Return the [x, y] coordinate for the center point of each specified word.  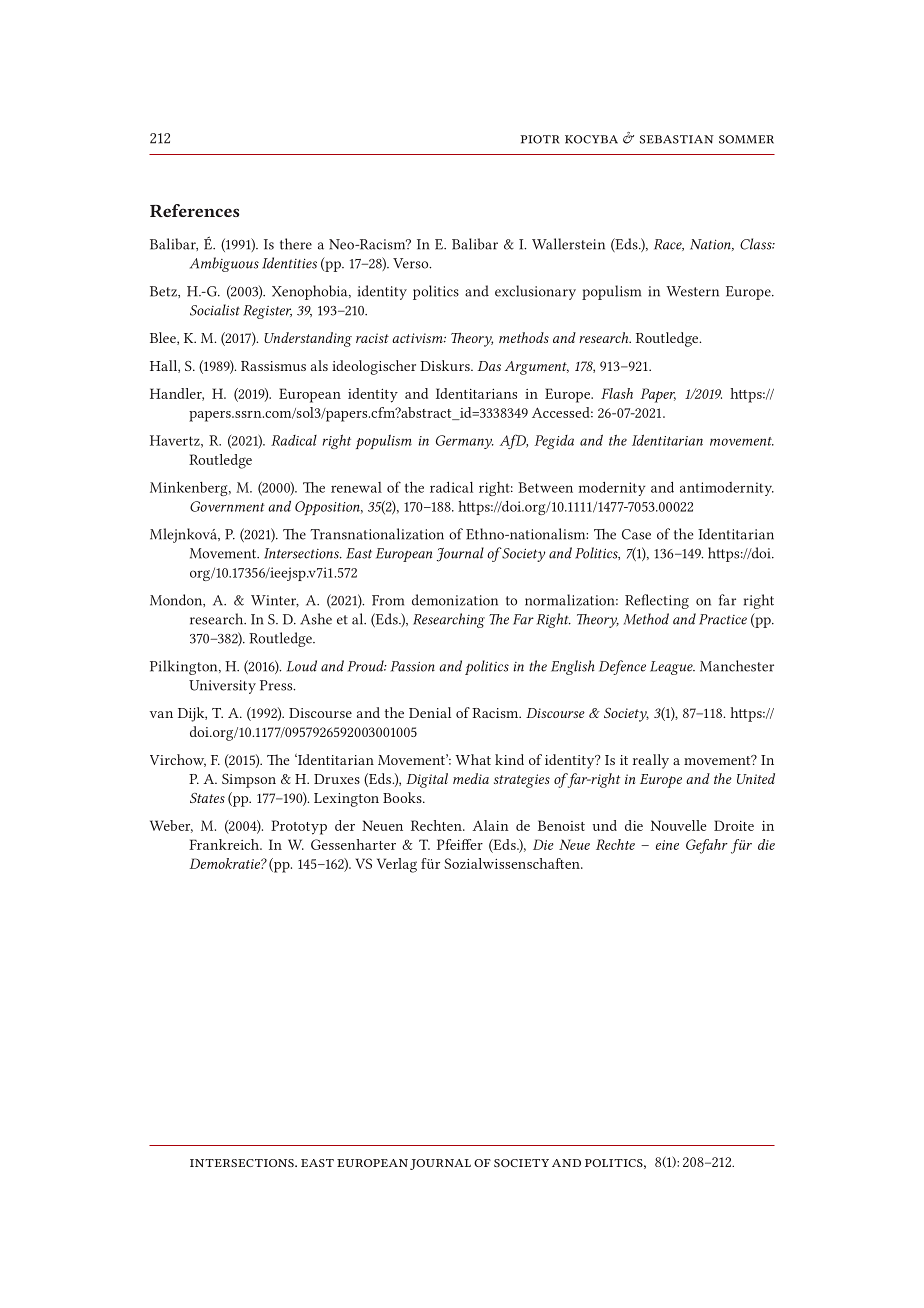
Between [545, 487]
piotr [540, 139]
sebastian [677, 139]
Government [227, 506]
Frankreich [225, 844]
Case [636, 534]
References [194, 210]
